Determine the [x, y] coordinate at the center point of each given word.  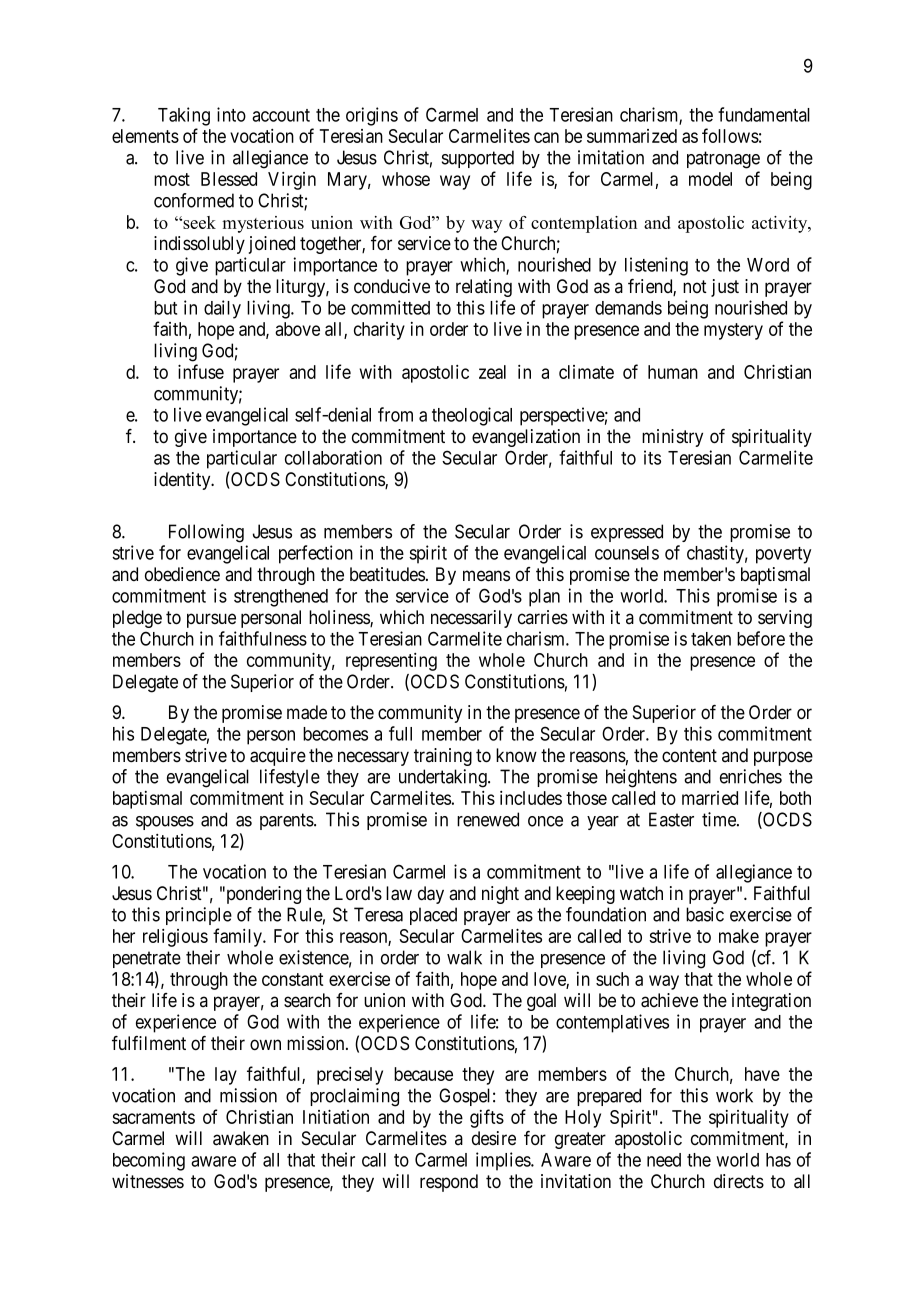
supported [478, 159]
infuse [201, 371]
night [500, 895]
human [673, 372]
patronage [723, 160]
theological [472, 416]
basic [705, 914]
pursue [211, 620]
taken [711, 639]
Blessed [229, 179]
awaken [241, 1138]
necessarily [471, 619]
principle [199, 916]
